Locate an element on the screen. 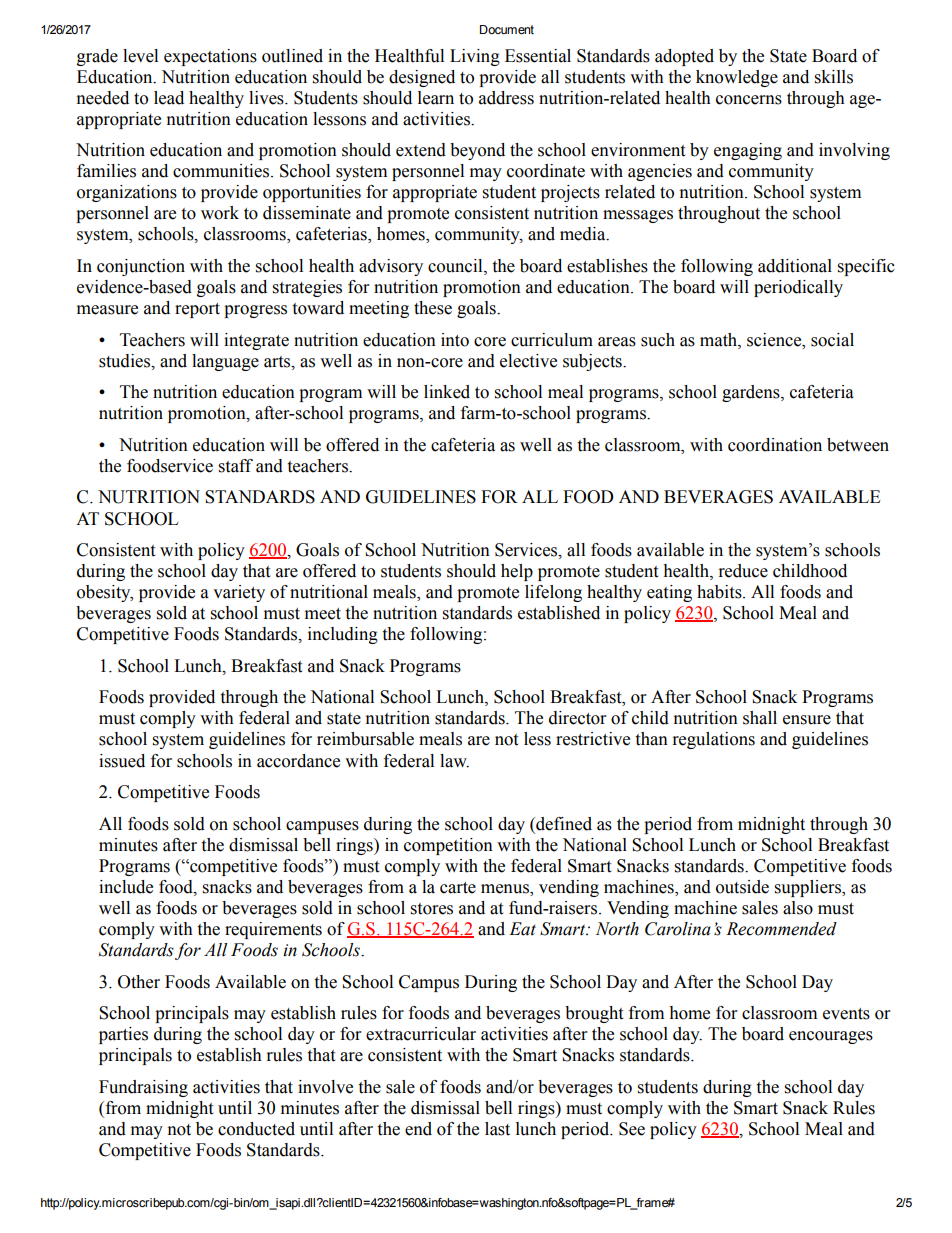 This screenshot has width=952, height=1233. science is located at coordinates (775, 340).
